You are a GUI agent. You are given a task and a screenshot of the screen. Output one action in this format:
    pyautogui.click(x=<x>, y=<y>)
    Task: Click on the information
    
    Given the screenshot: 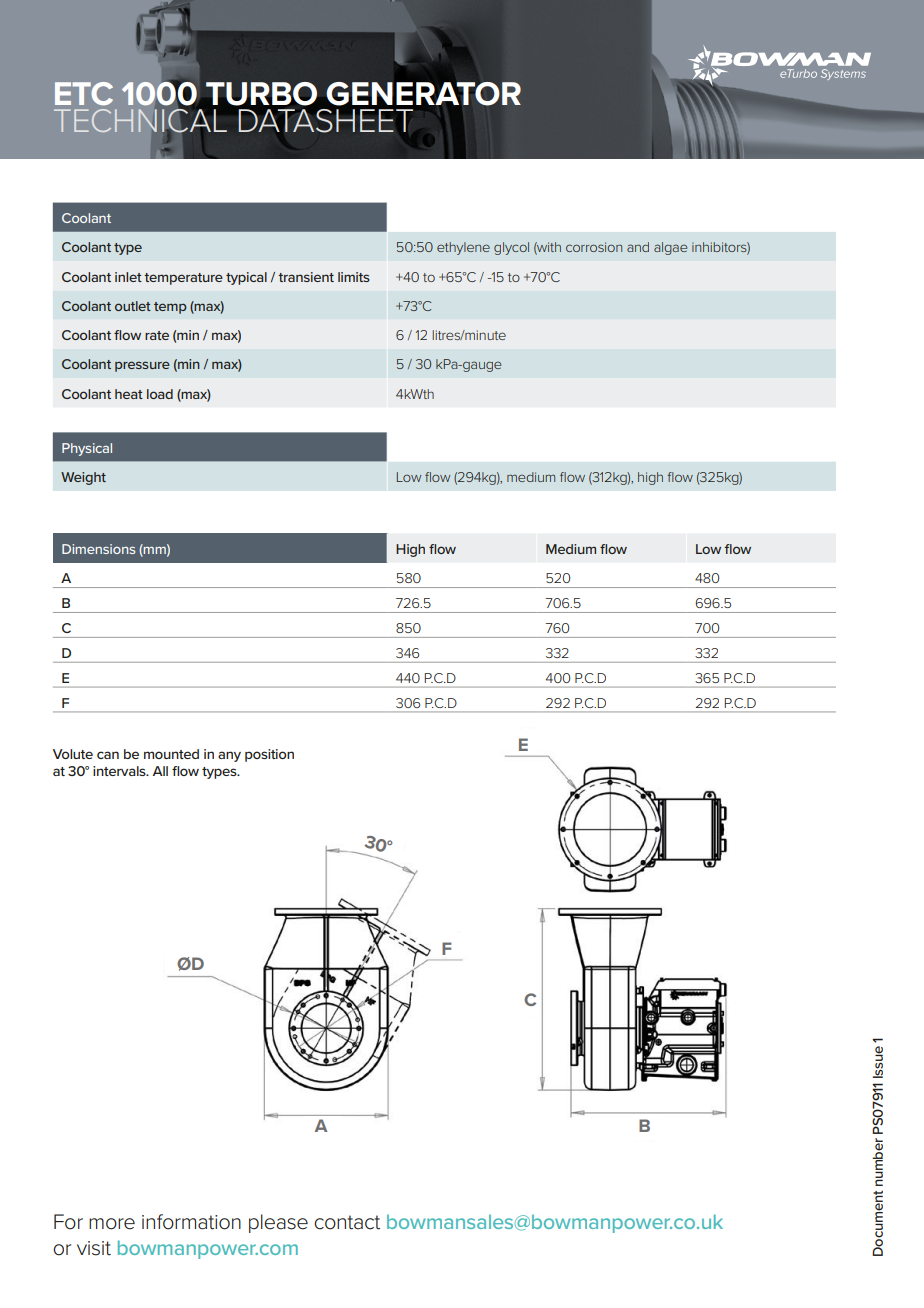 What is the action you would take?
    pyautogui.click(x=191, y=1222)
